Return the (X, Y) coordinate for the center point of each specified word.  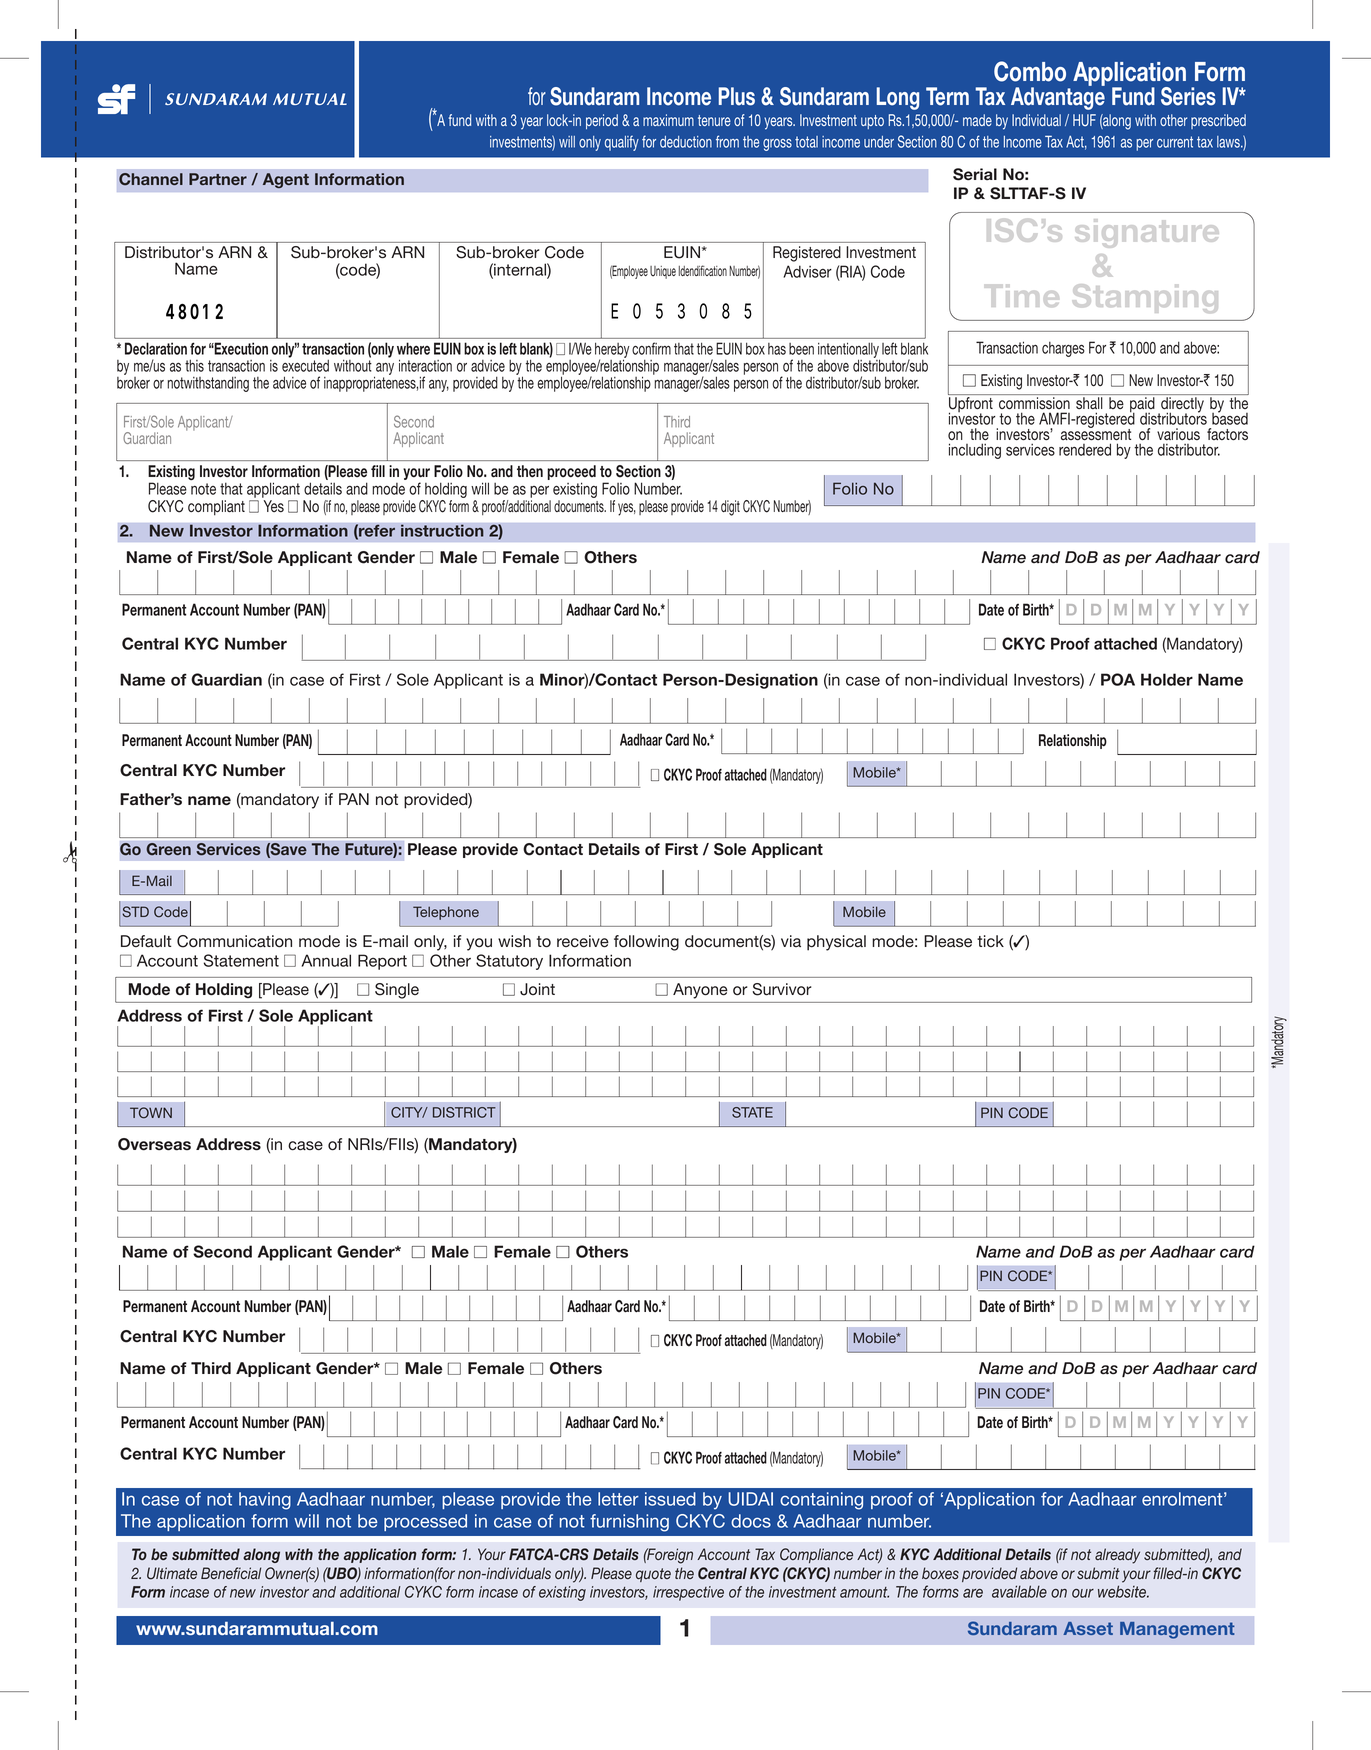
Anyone (700, 991)
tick (990, 941)
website (1123, 1591)
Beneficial (231, 1573)
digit (730, 508)
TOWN (151, 1113)
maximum (668, 120)
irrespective (688, 1593)
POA (1118, 679)
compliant (216, 508)
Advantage (1058, 97)
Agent (286, 180)
